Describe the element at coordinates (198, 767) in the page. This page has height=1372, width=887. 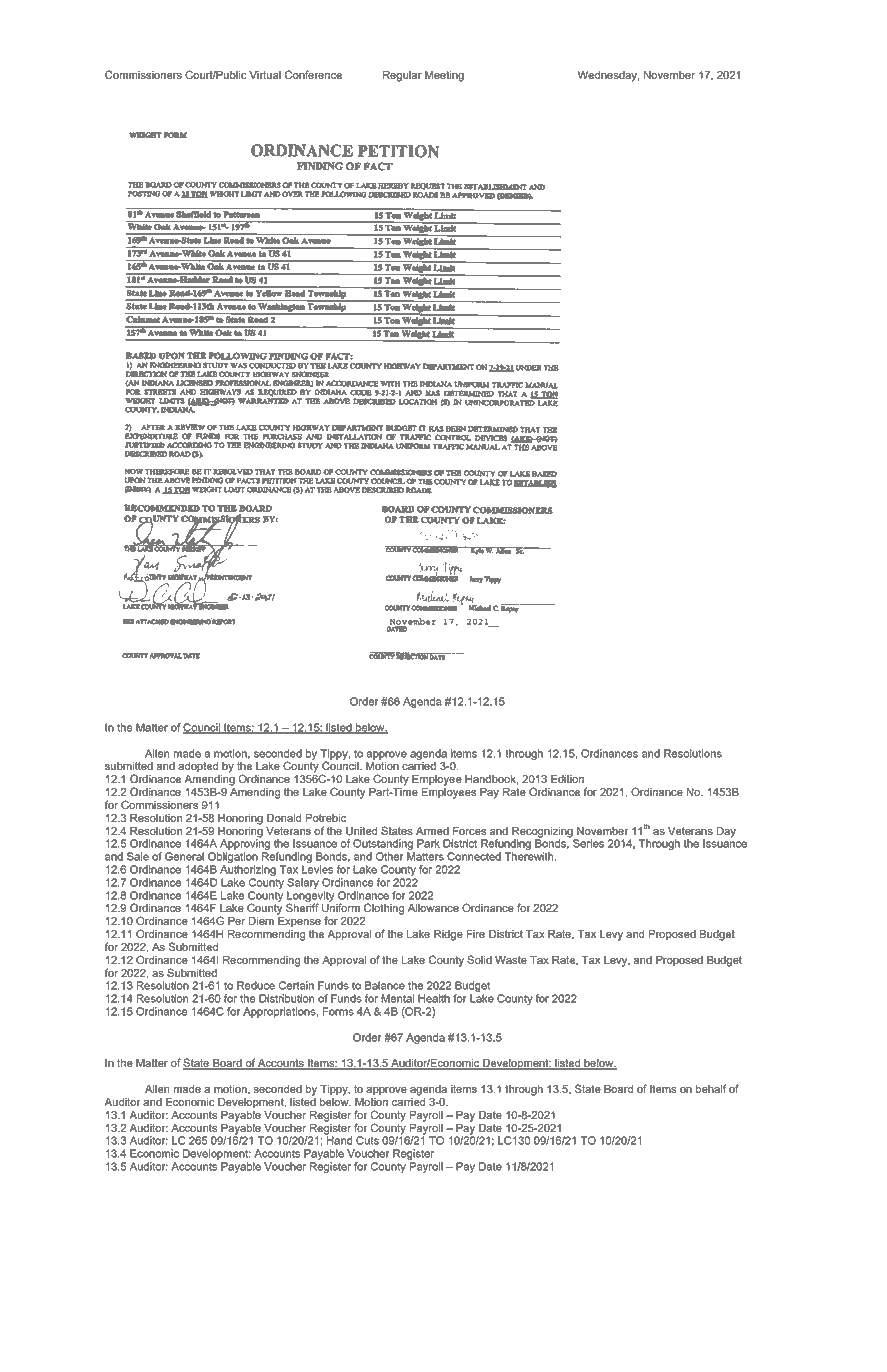
I see `adopted` at that location.
